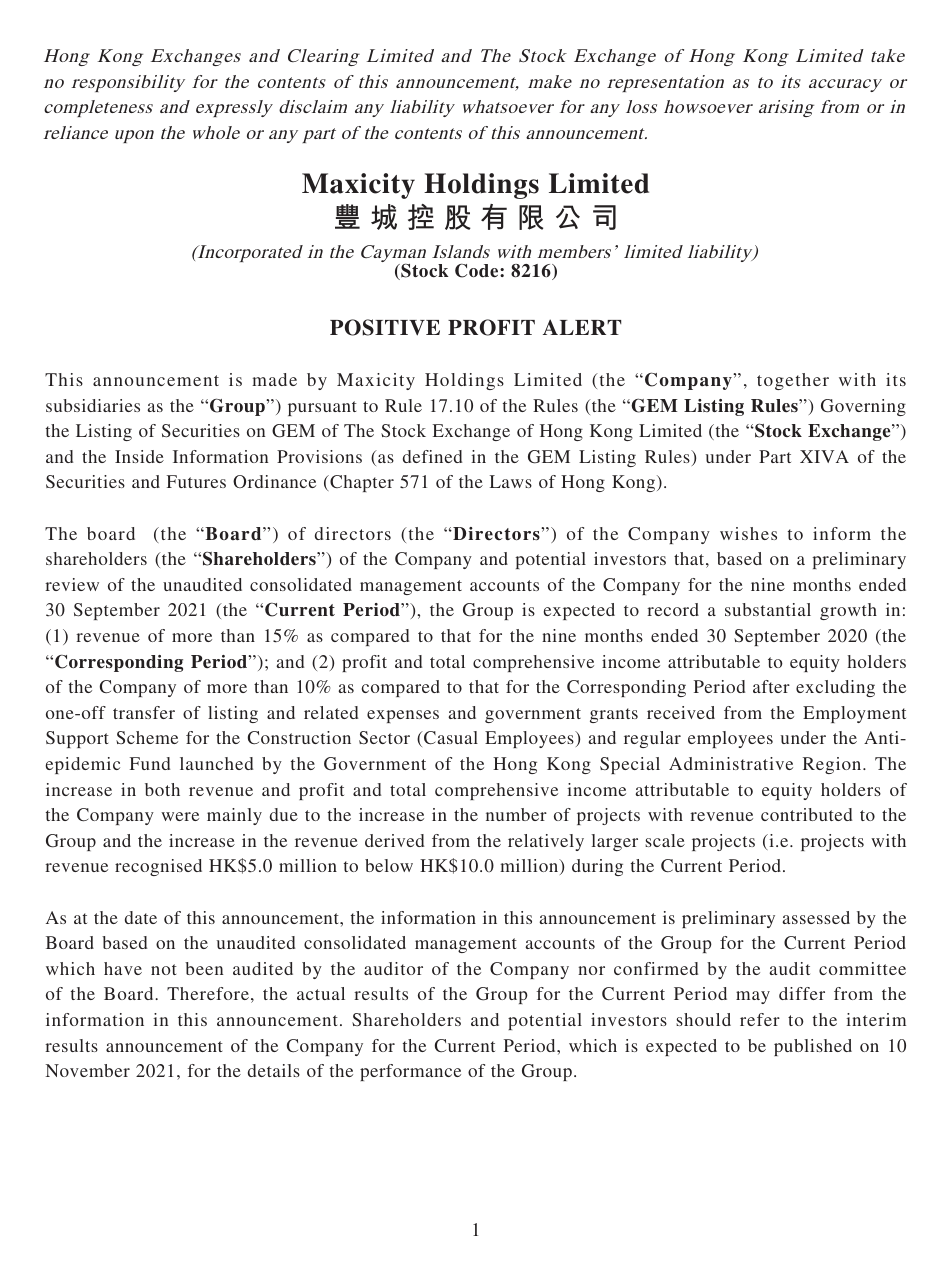  Describe the element at coordinates (274, 379) in the screenshot. I see `made` at that location.
